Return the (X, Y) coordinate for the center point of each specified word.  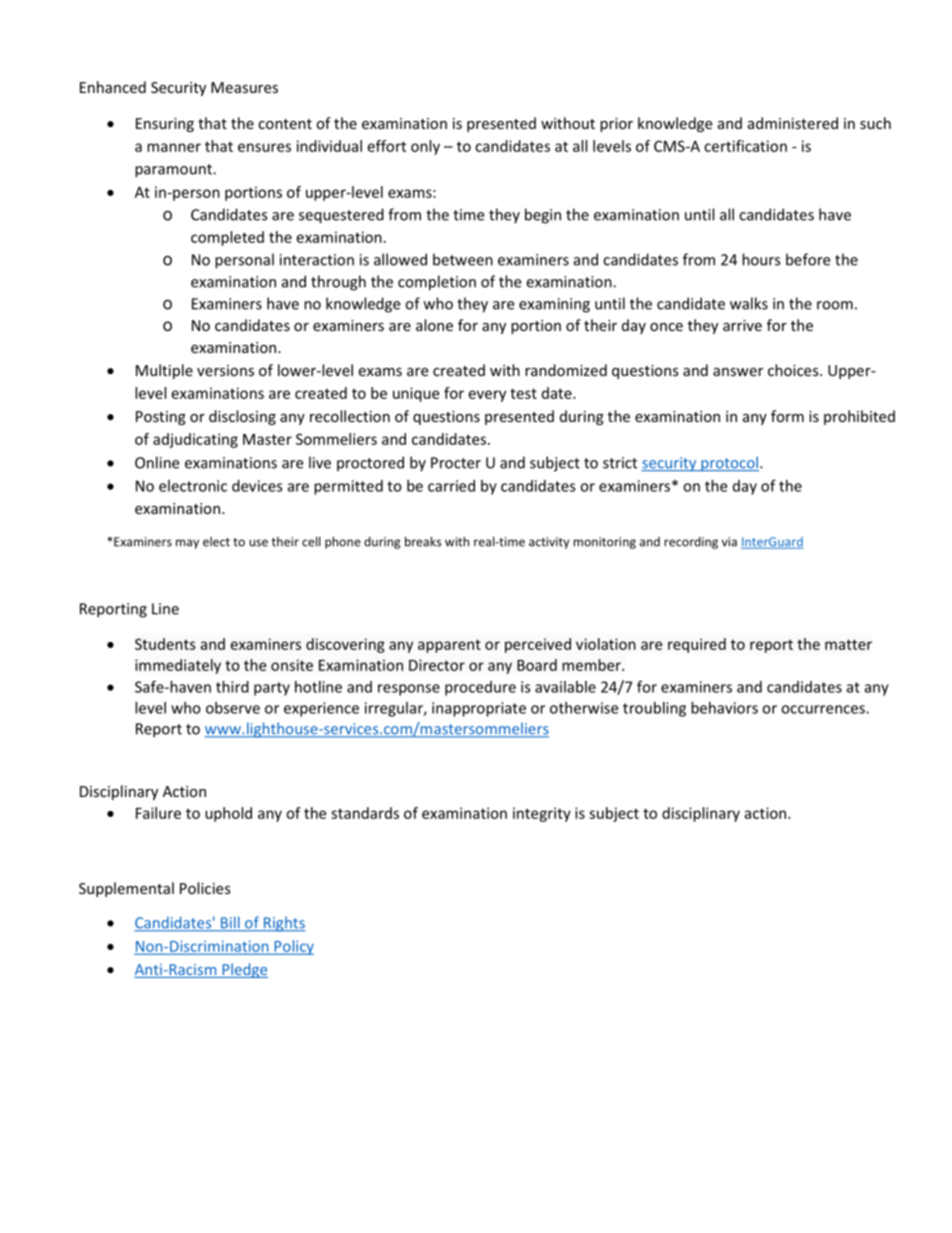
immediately (178, 666)
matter (848, 644)
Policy (293, 947)
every (487, 396)
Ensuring (165, 125)
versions (225, 370)
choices (794, 370)
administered (793, 123)
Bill (230, 923)
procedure (480, 688)
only (425, 147)
